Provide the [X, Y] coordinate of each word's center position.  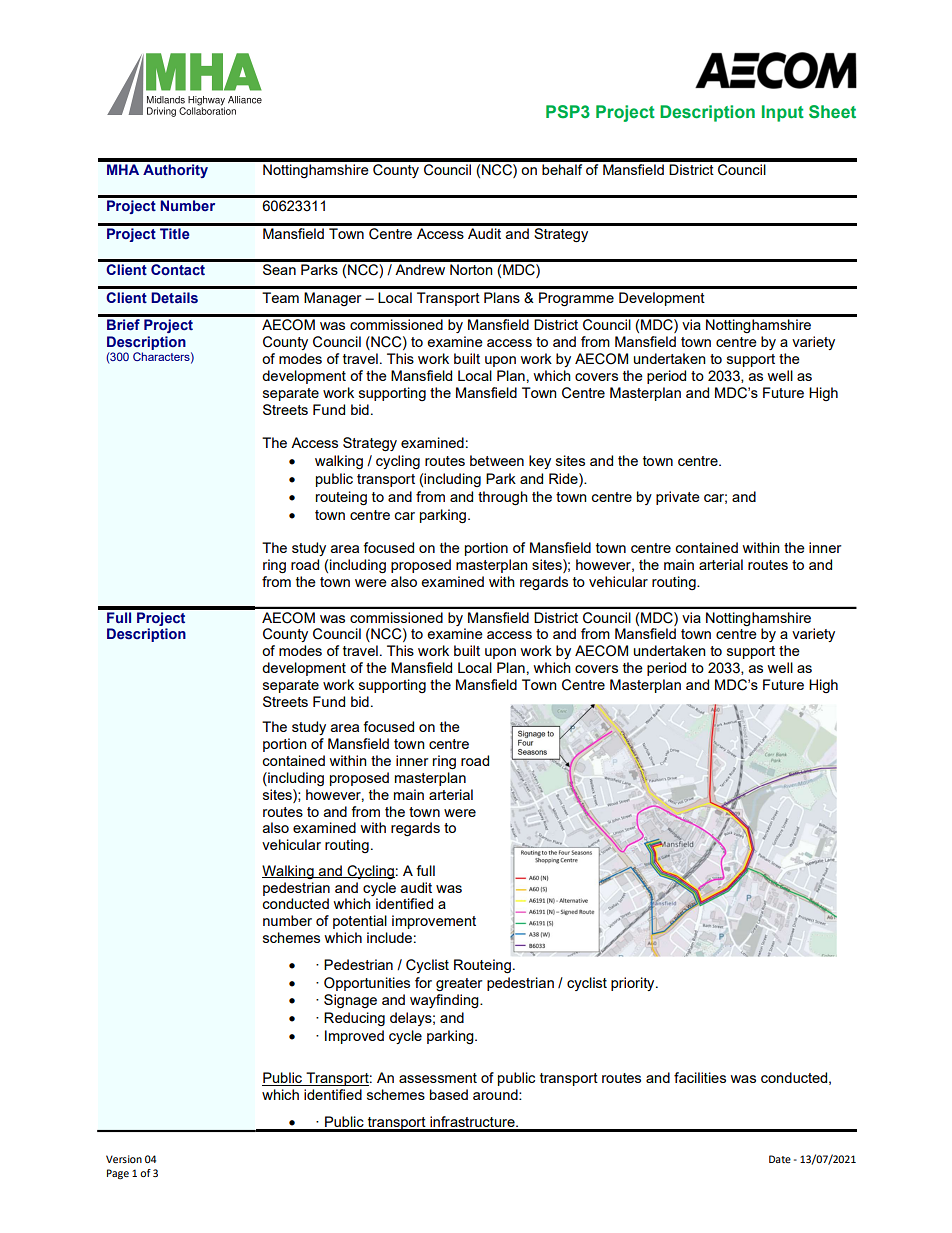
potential [360, 922]
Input [783, 113]
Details [174, 298]
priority [634, 984]
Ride [564, 478]
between [497, 460]
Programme [576, 299]
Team [280, 297]
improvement [434, 922]
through [503, 498]
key [540, 462]
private [678, 498]
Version [124, 1159]
